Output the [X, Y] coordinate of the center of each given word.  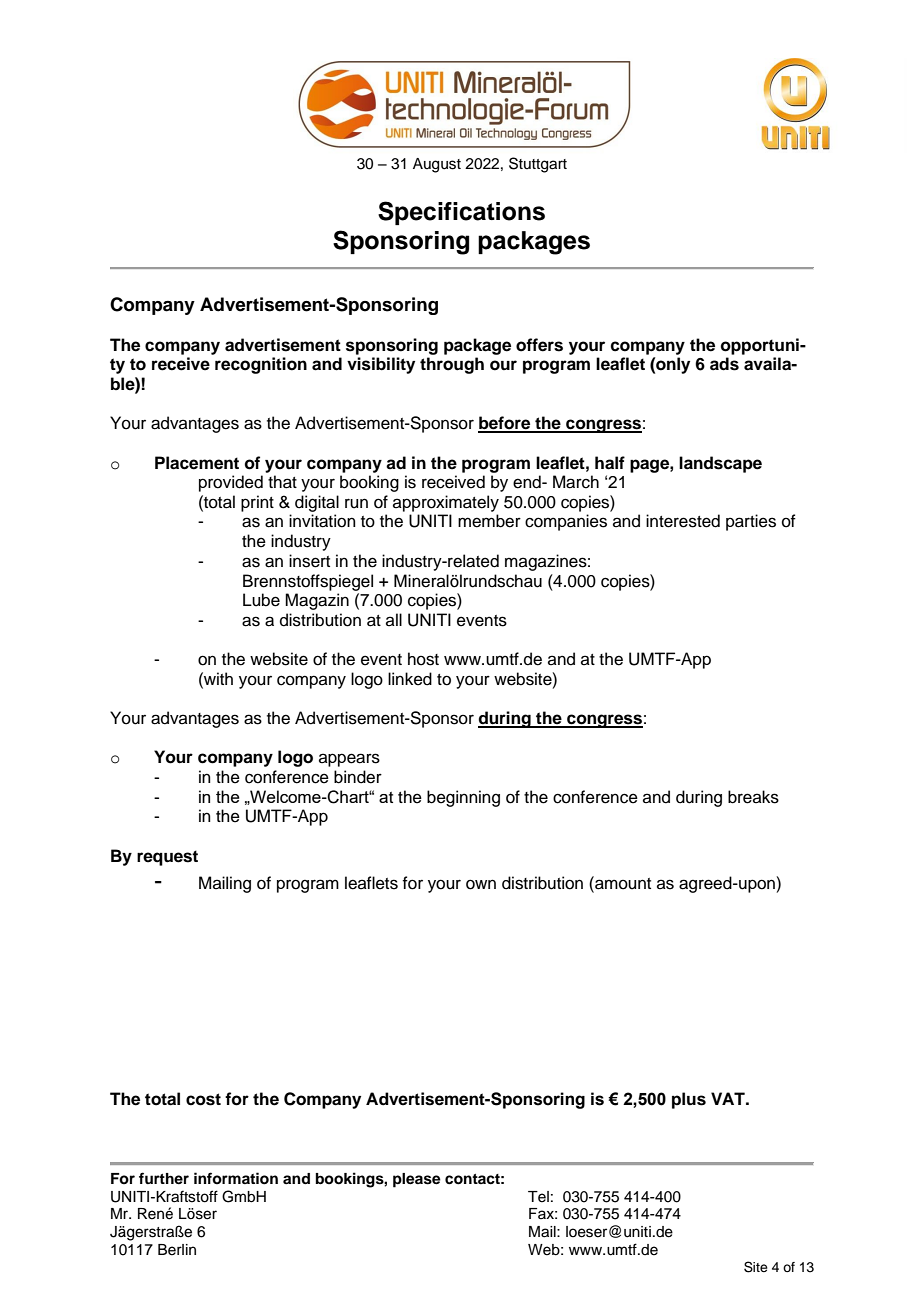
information [236, 1178]
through [452, 365]
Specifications [461, 213]
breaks [753, 797]
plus [689, 1100]
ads [724, 364]
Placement [197, 463]
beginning [463, 798]
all [394, 619]
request [167, 858]
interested [683, 521]
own [481, 884]
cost [203, 1099]
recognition [261, 365]
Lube [261, 600]
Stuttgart [538, 165]
